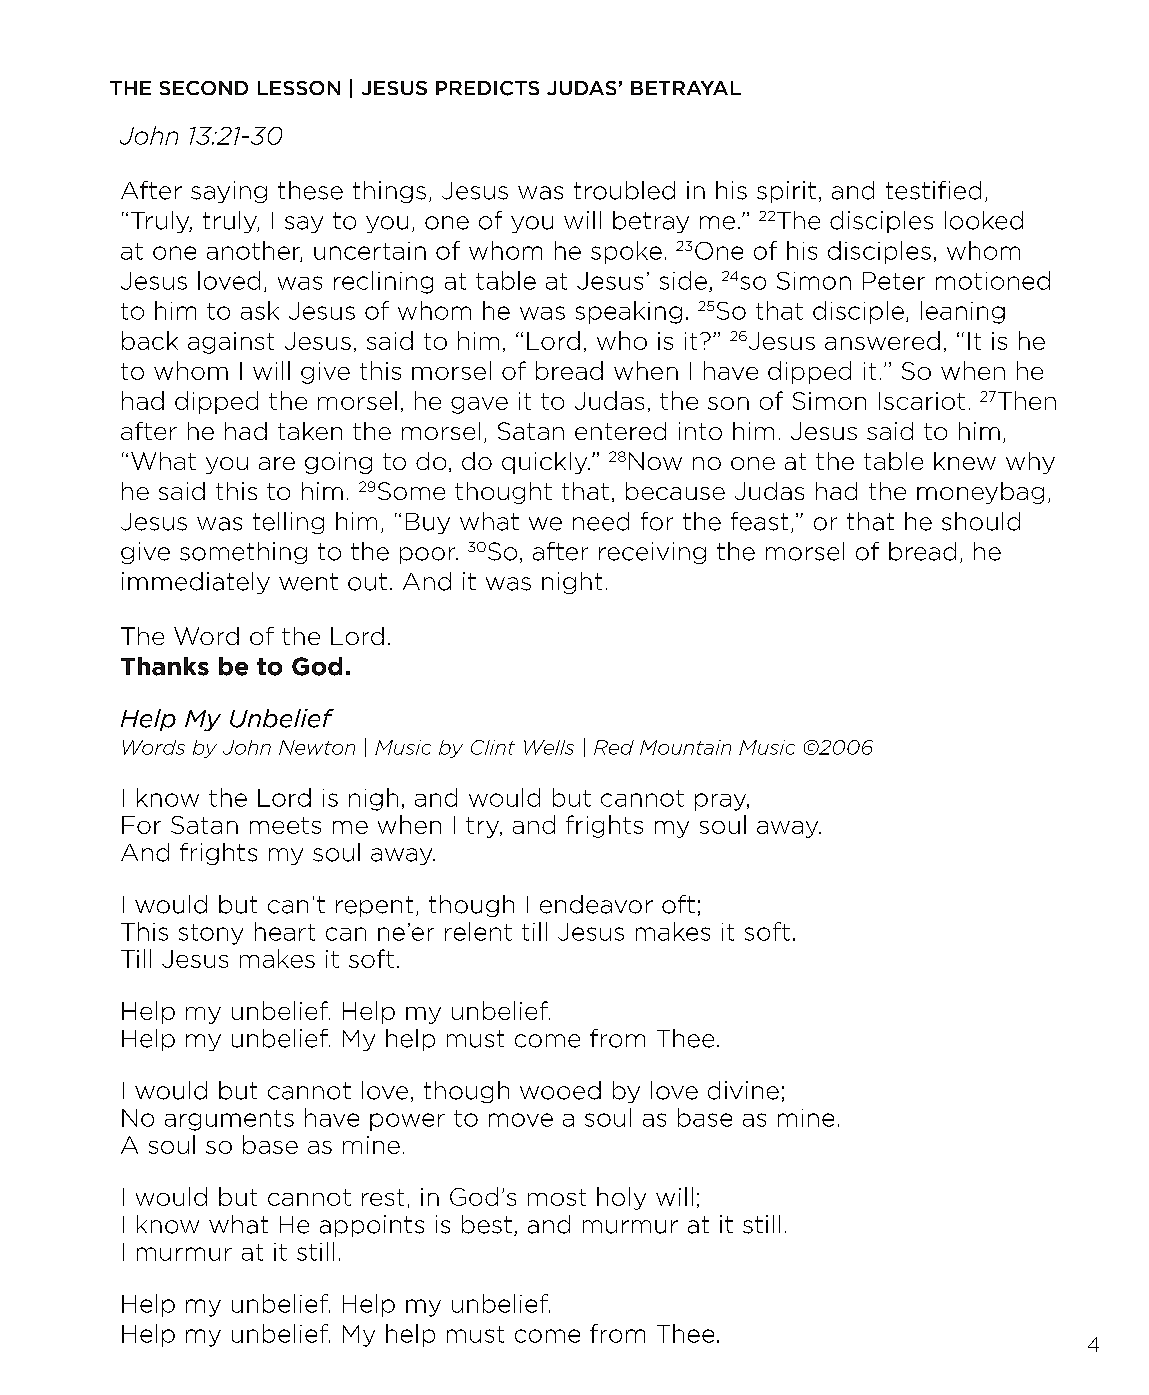  Describe the element at coordinates (624, 190) in the image. I see `troubled` at that location.
